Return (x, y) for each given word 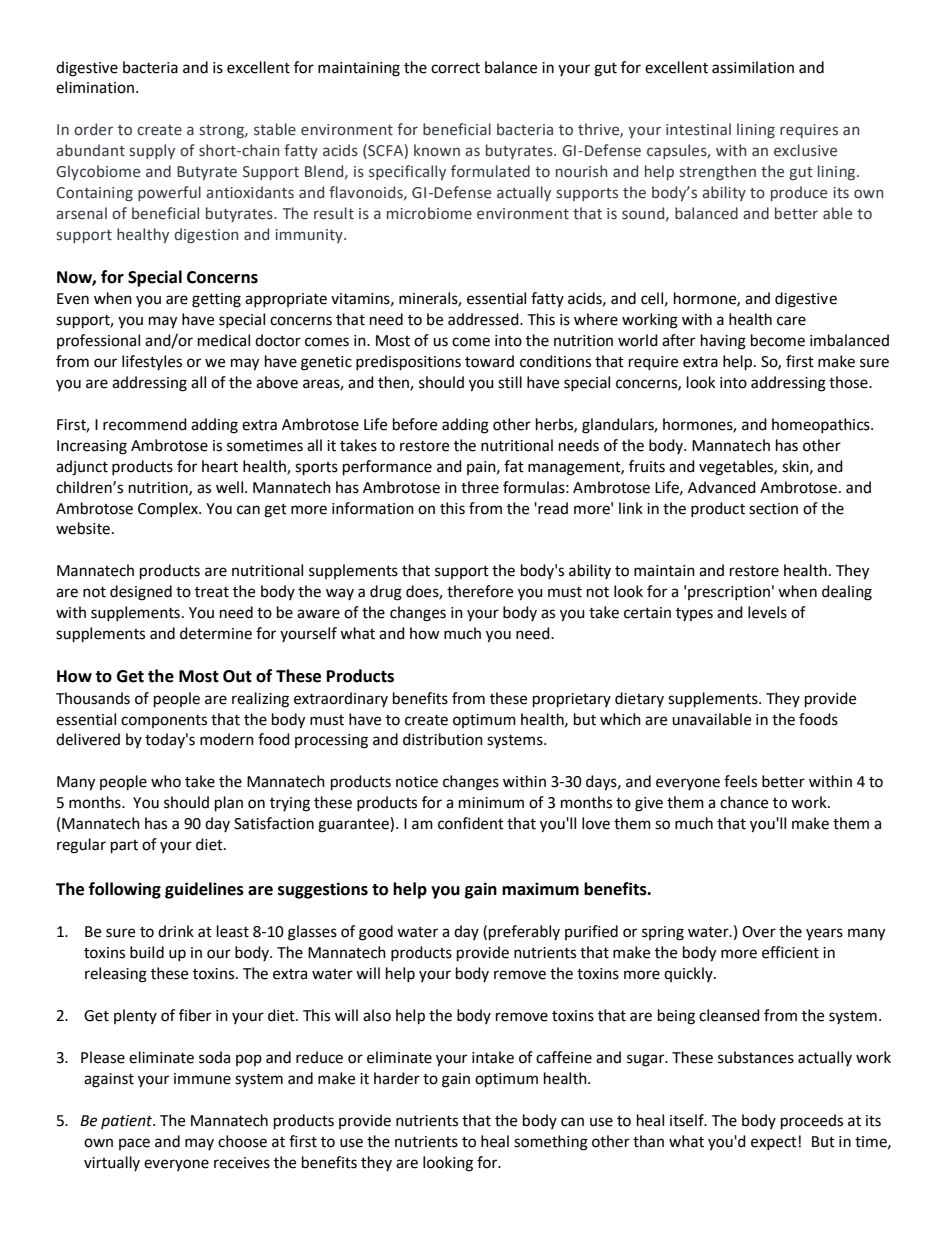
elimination (95, 87)
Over (759, 932)
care (791, 321)
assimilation (753, 67)
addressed (484, 319)
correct (455, 68)
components (164, 721)
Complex (169, 509)
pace (134, 1144)
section (773, 509)
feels (740, 781)
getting (216, 300)
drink (176, 931)
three (480, 487)
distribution (443, 739)
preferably (524, 933)
